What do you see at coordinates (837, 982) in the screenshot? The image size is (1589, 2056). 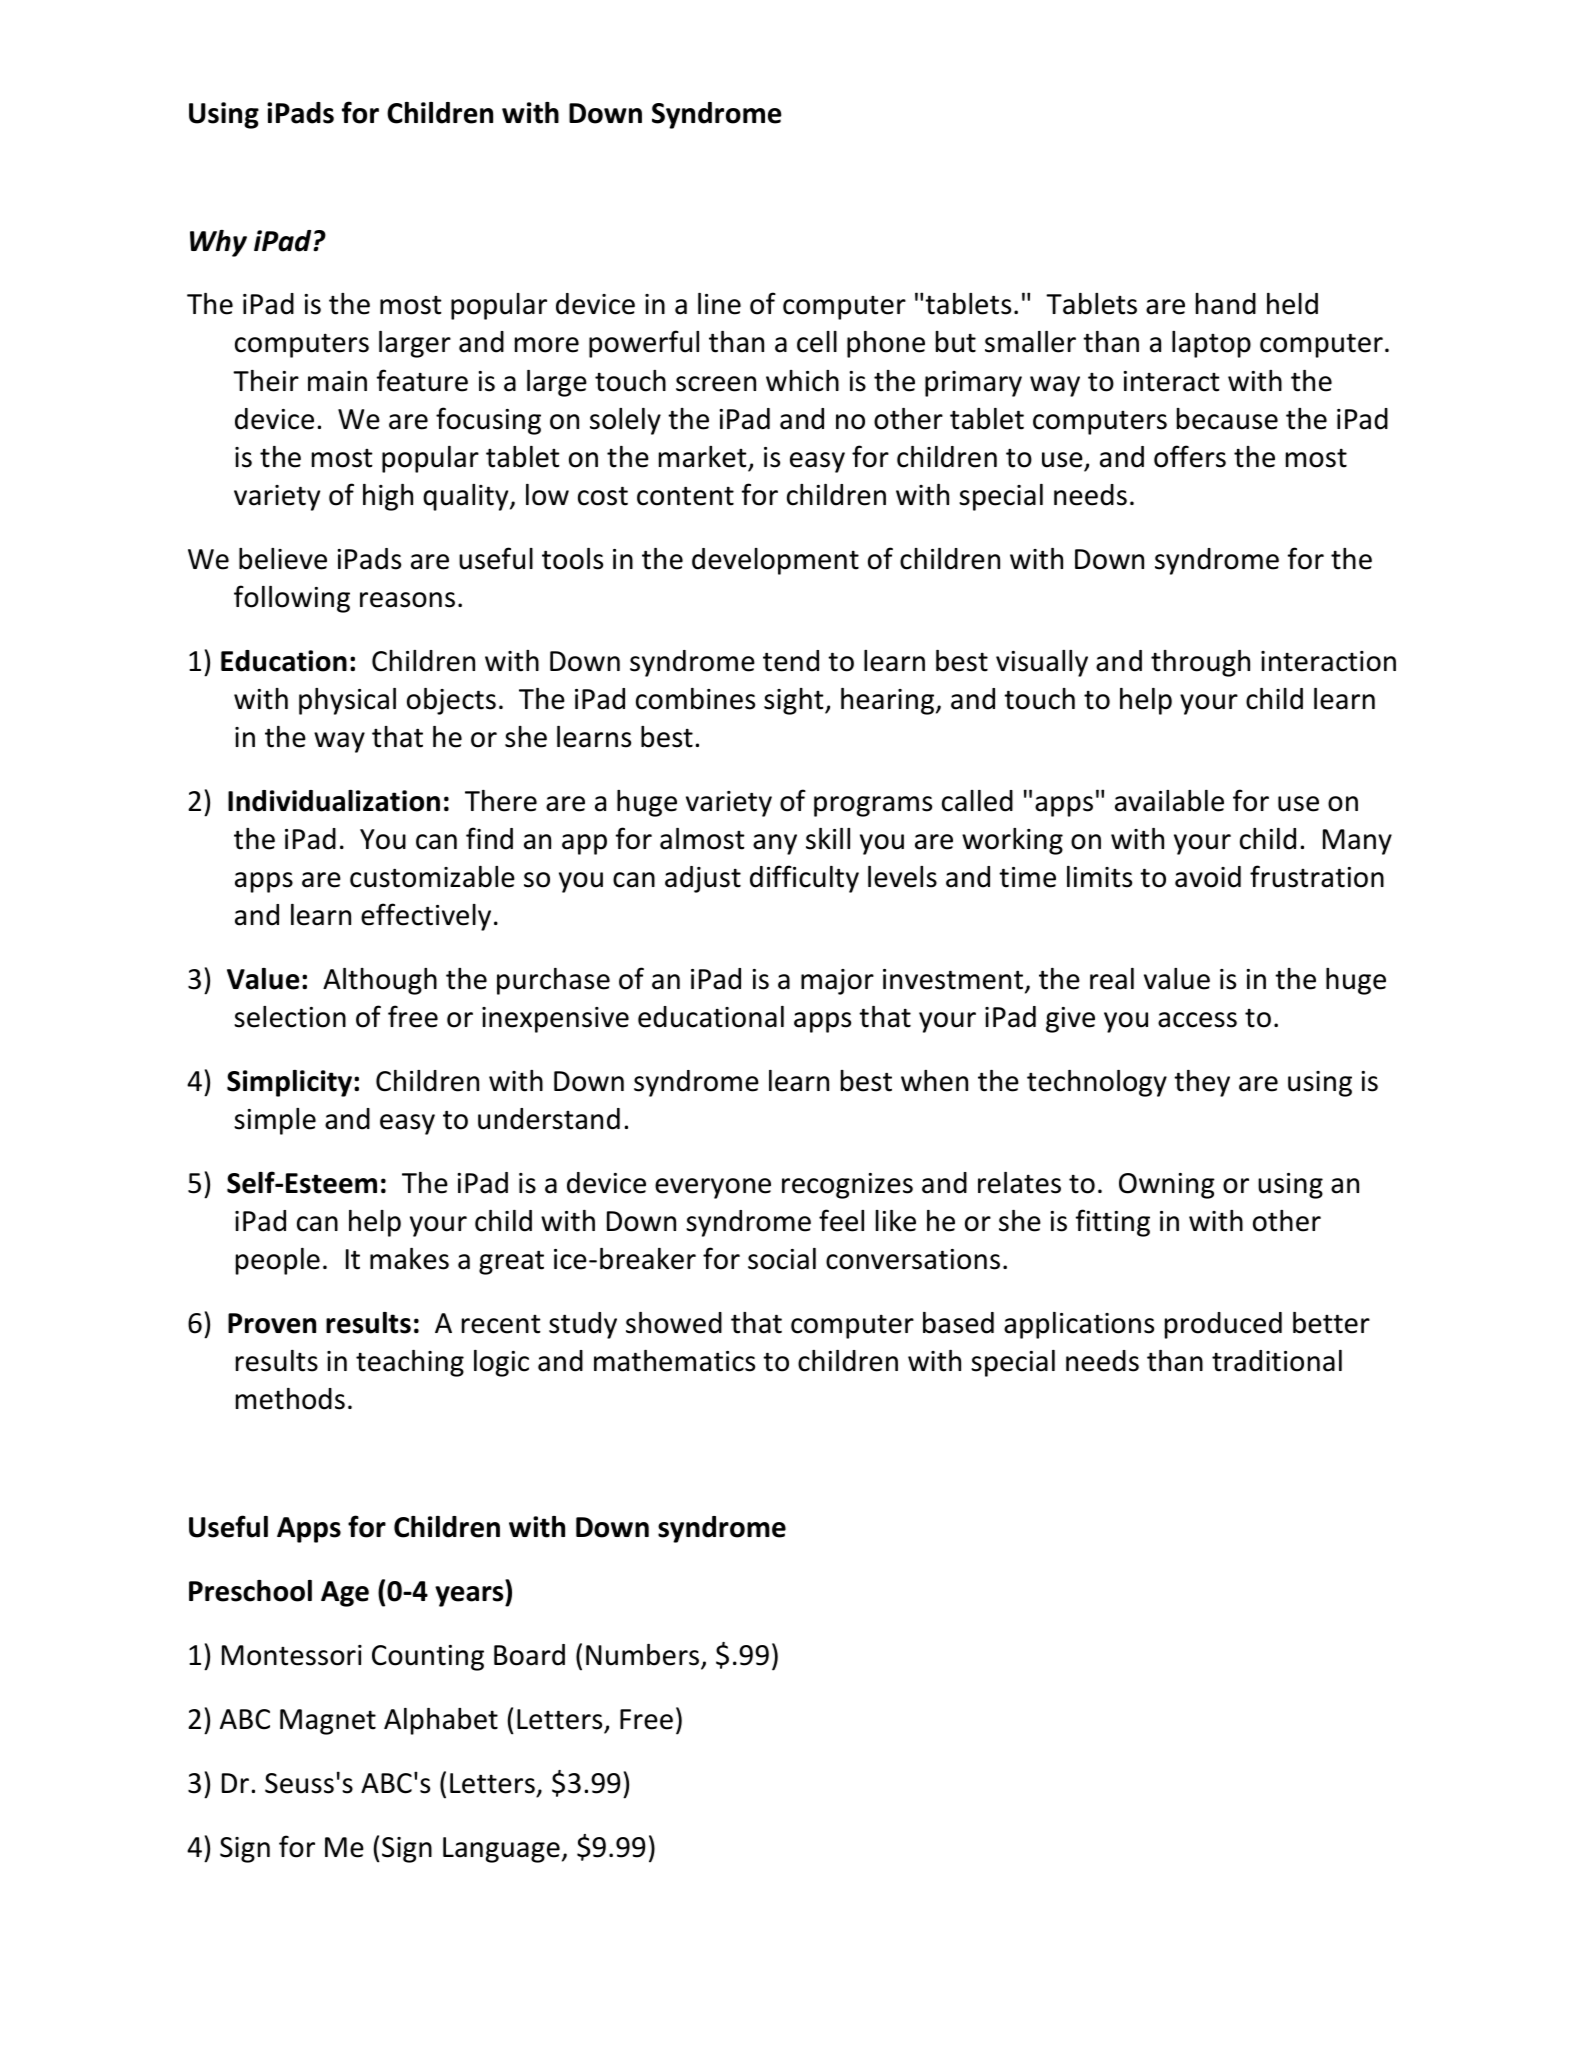 I see `major` at bounding box center [837, 982].
